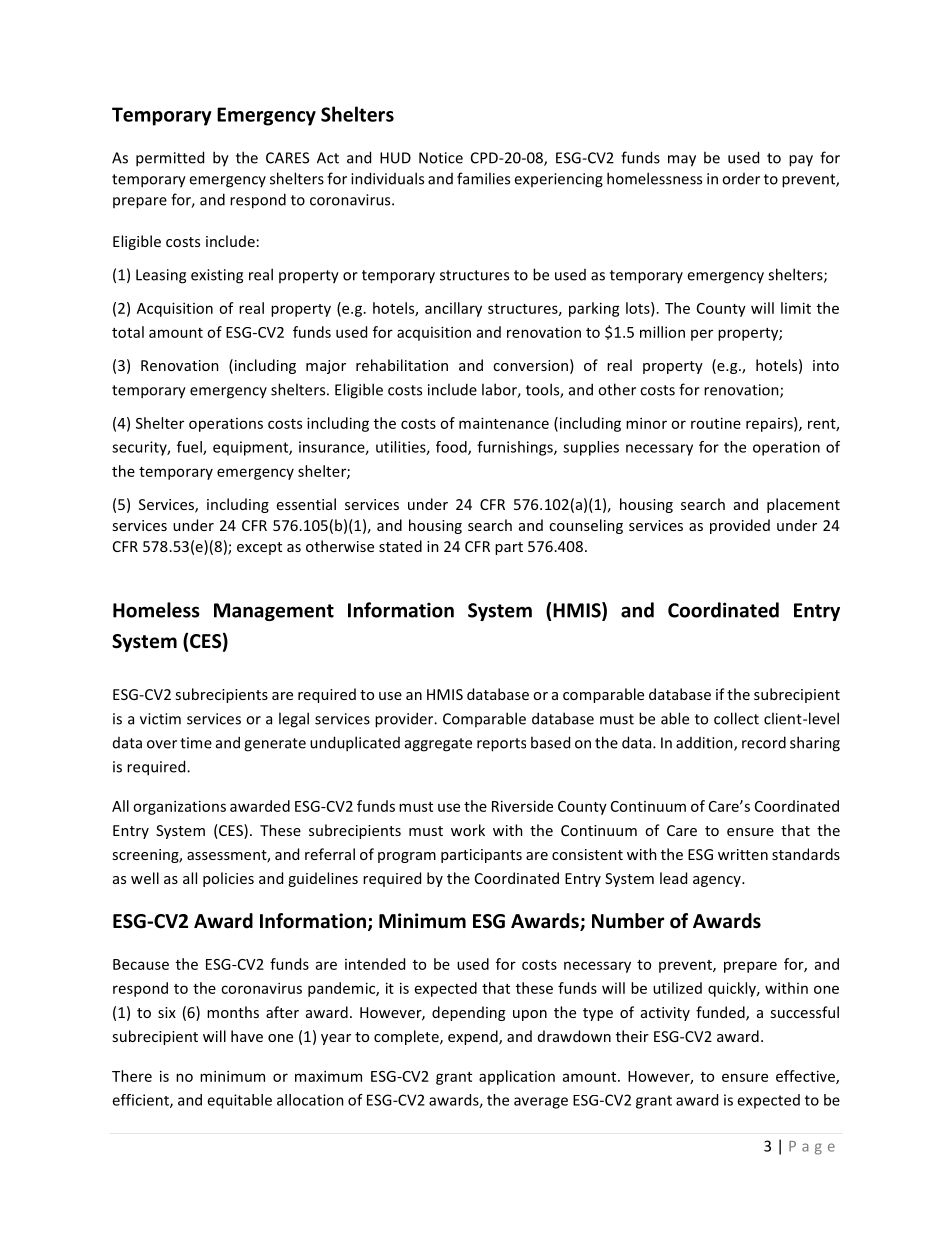 The width and height of the document is (952, 1233). What do you see at coordinates (170, 159) in the document?
I see `permitted` at bounding box center [170, 159].
